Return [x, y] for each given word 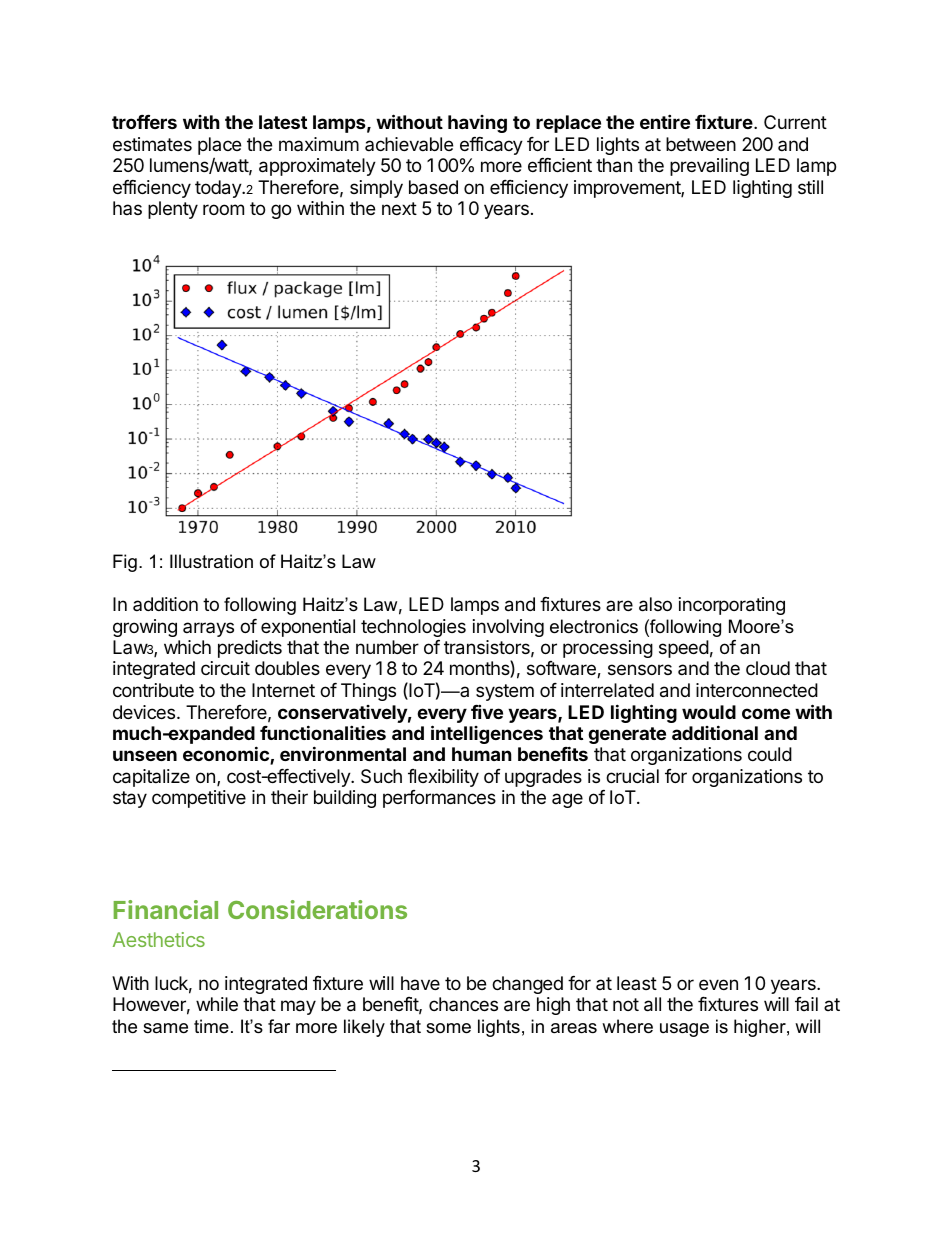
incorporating [732, 606]
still [810, 187]
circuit [225, 668]
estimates [152, 144]
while [217, 1004]
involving [508, 628]
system [505, 692]
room [223, 209]
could [770, 754]
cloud [768, 668]
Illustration [211, 561]
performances [439, 799]
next [399, 208]
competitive [199, 799]
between [701, 144]
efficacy [491, 146]
